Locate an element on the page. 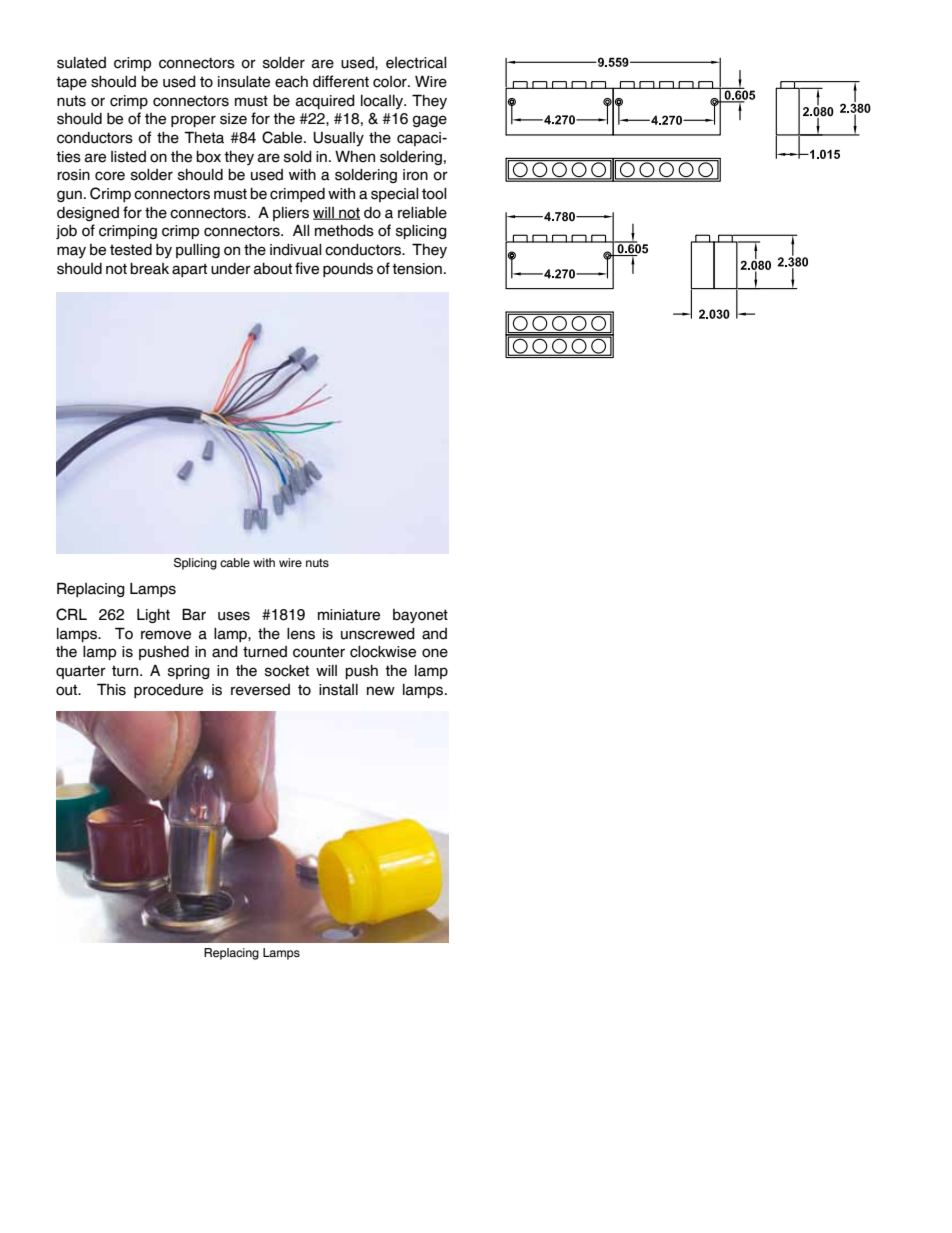 The width and height of the document is (952, 1233). break is located at coordinates (149, 269).
